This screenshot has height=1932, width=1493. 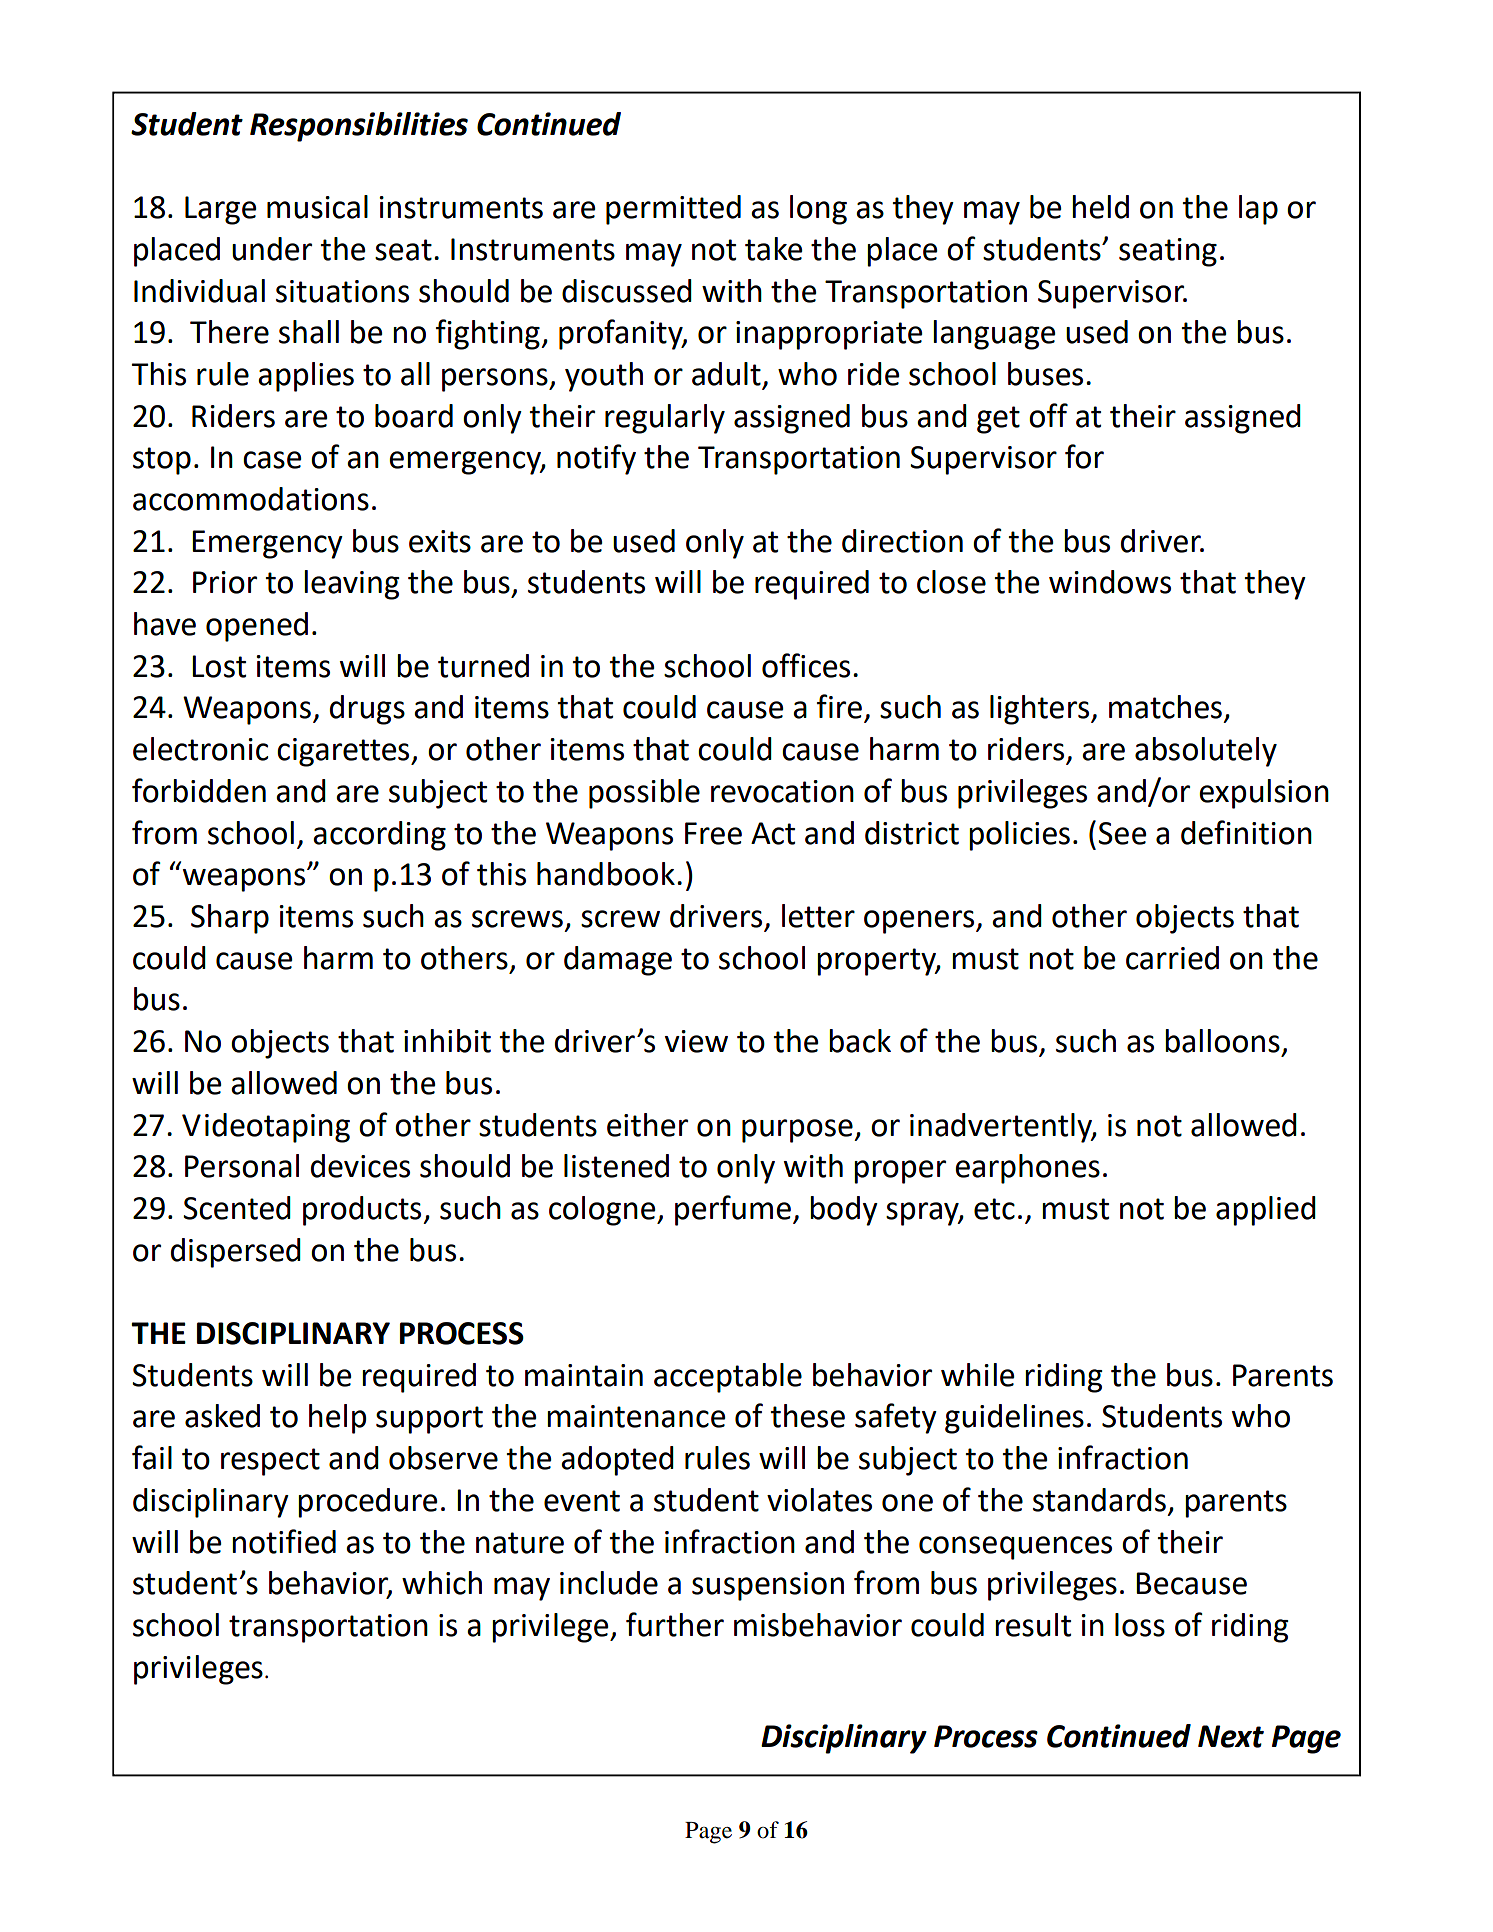 What do you see at coordinates (675, 1624) in the screenshot?
I see `further` at bounding box center [675, 1624].
